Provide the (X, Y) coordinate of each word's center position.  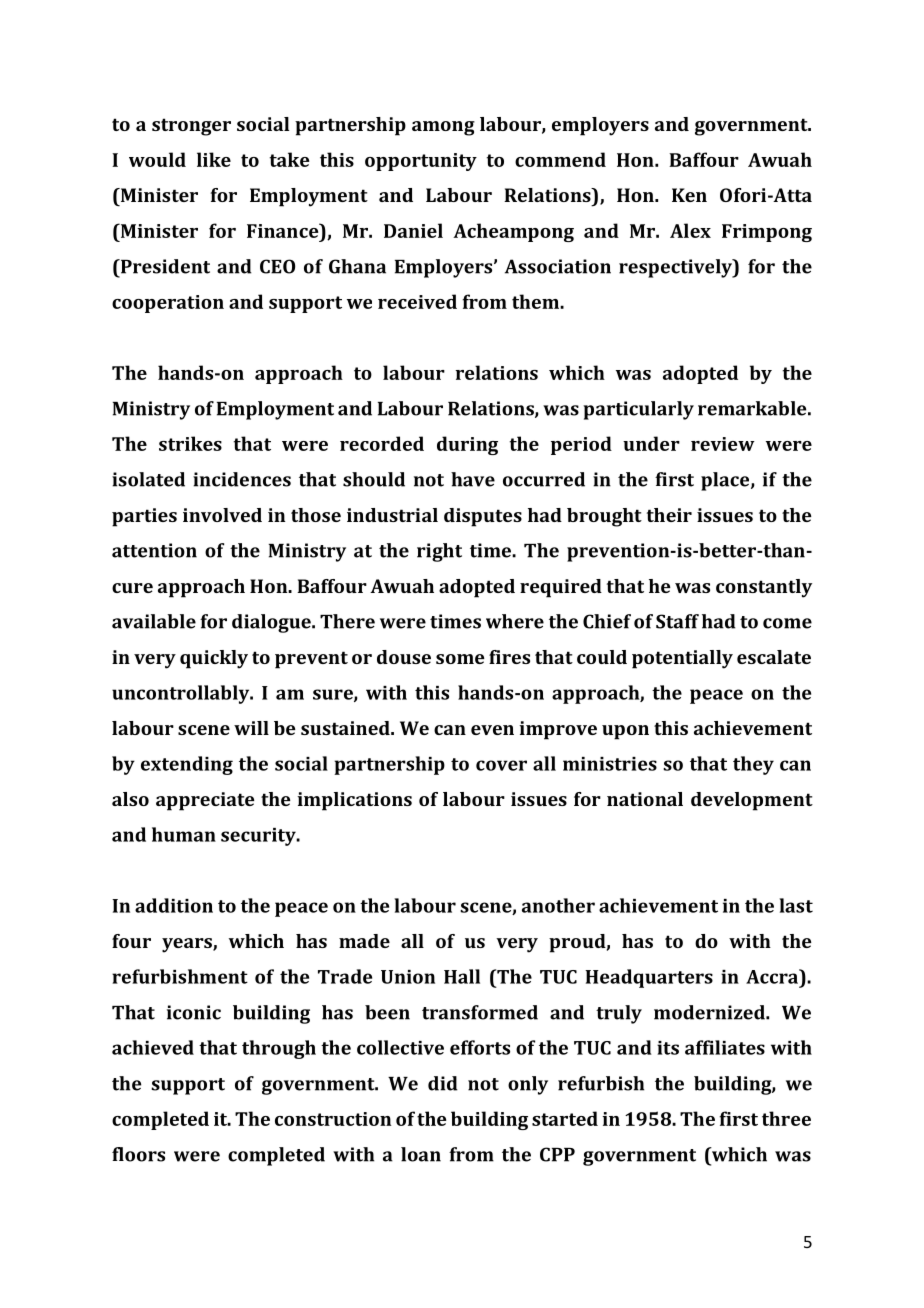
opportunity (421, 162)
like (214, 159)
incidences (242, 479)
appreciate (205, 801)
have (473, 479)
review (723, 444)
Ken (689, 195)
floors (138, 1154)
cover (501, 765)
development (752, 801)
